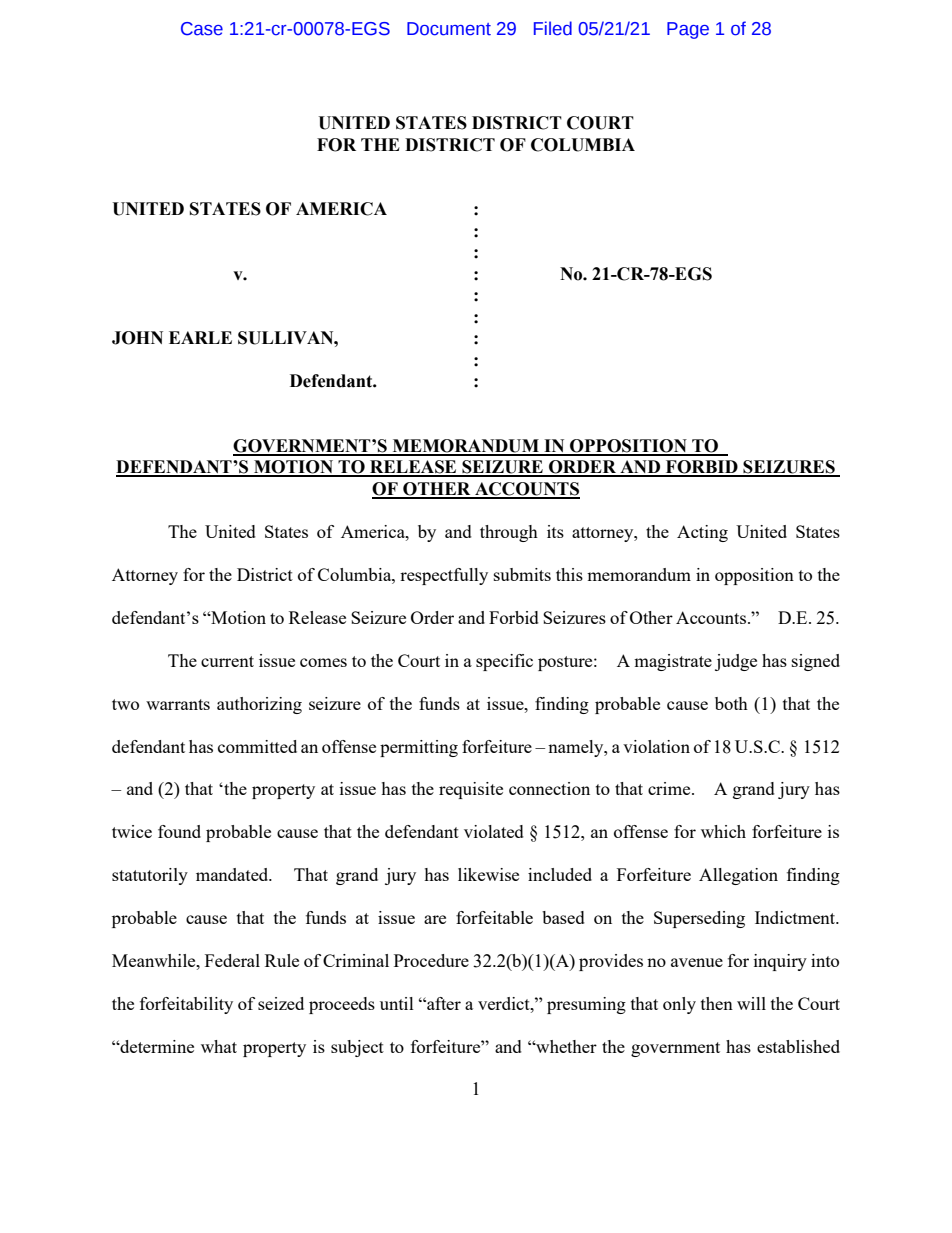 This screenshot has width=952, height=1233. Describe the element at coordinates (202, 29) in the screenshot. I see `Case` at that location.
